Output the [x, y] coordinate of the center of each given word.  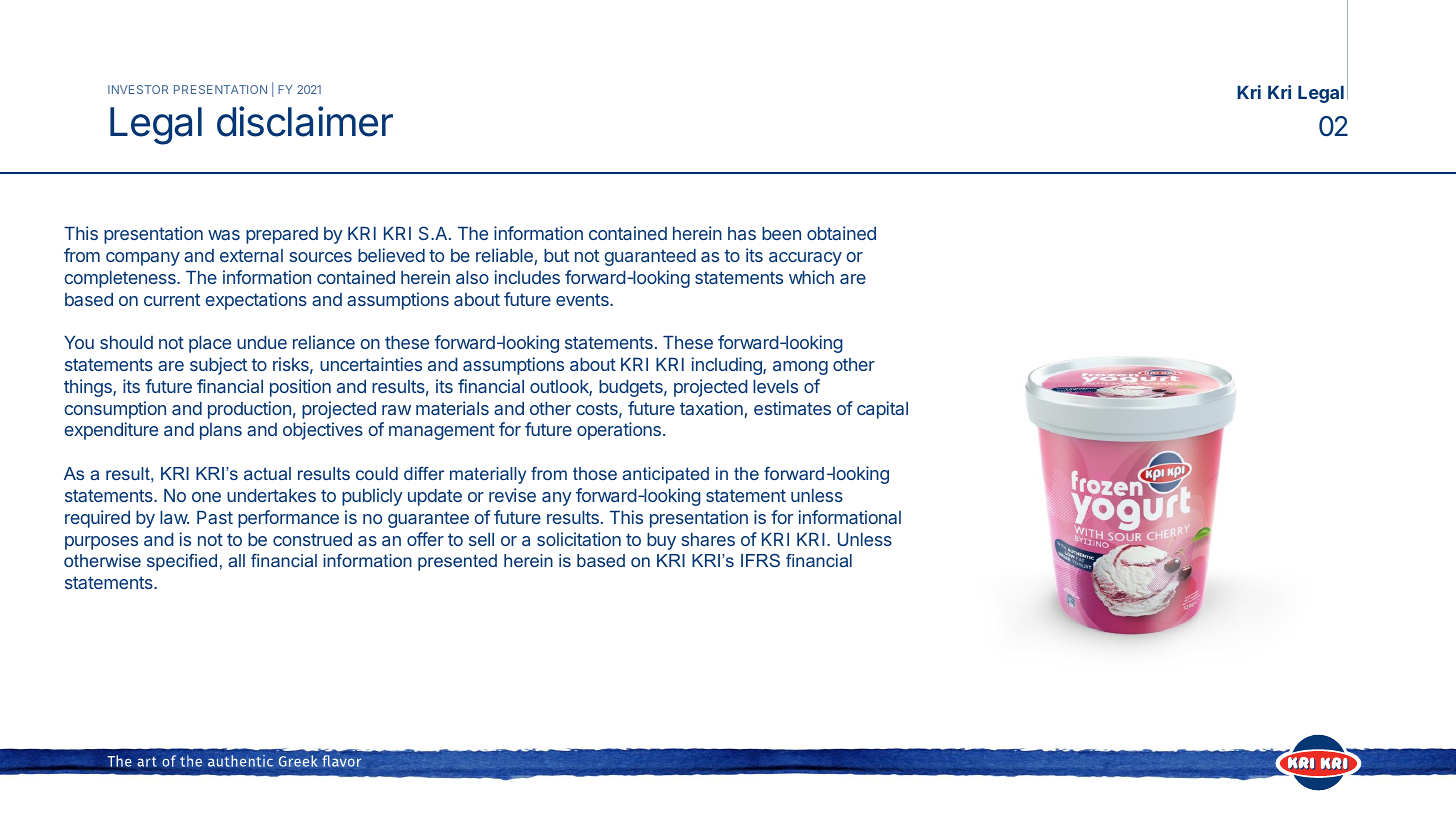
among [800, 368]
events [583, 299]
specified [182, 562]
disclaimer [305, 121]
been [781, 233]
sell [481, 539]
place [210, 344]
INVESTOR [138, 89]
